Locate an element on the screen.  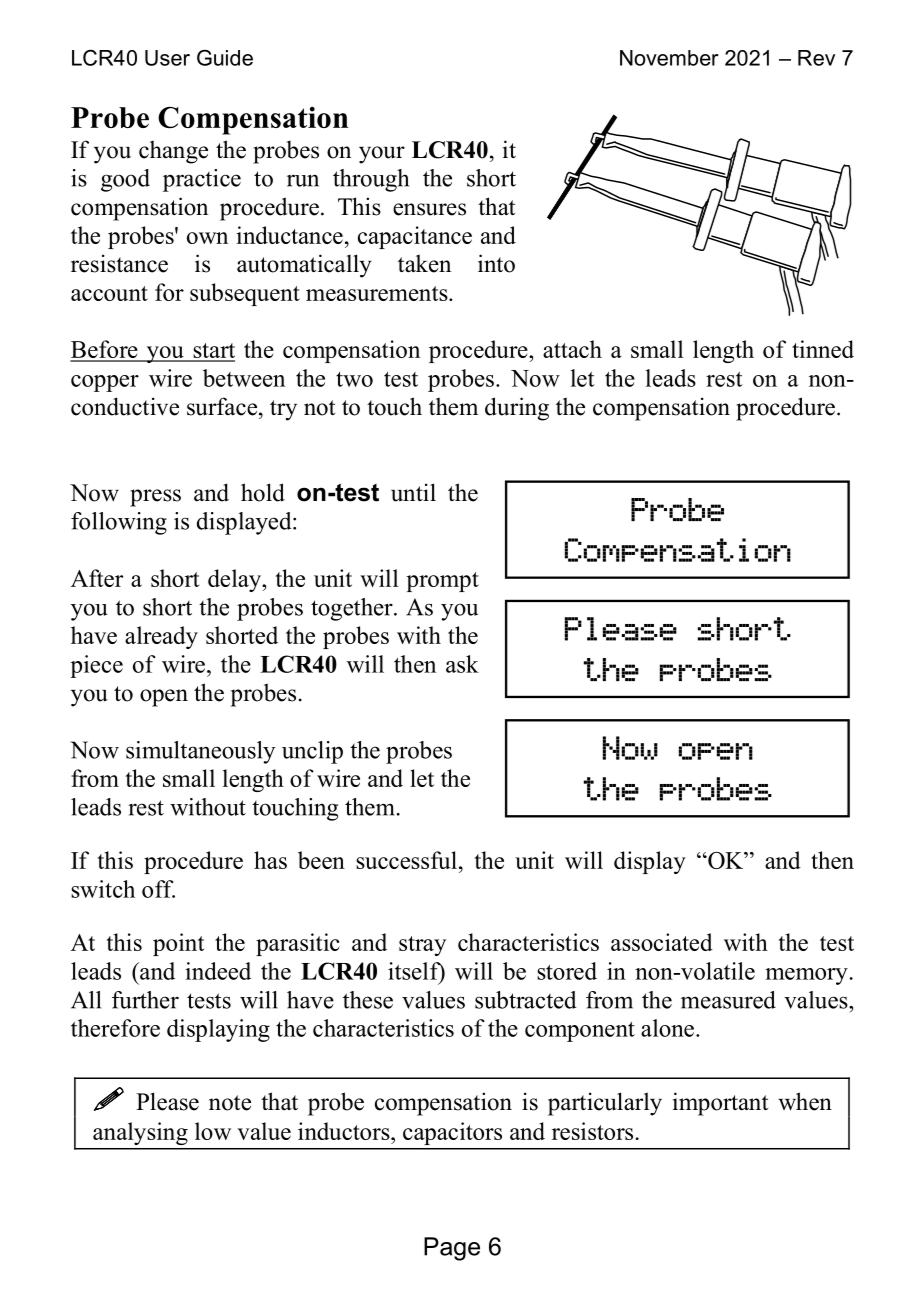
Page is located at coordinates (452, 1249).
